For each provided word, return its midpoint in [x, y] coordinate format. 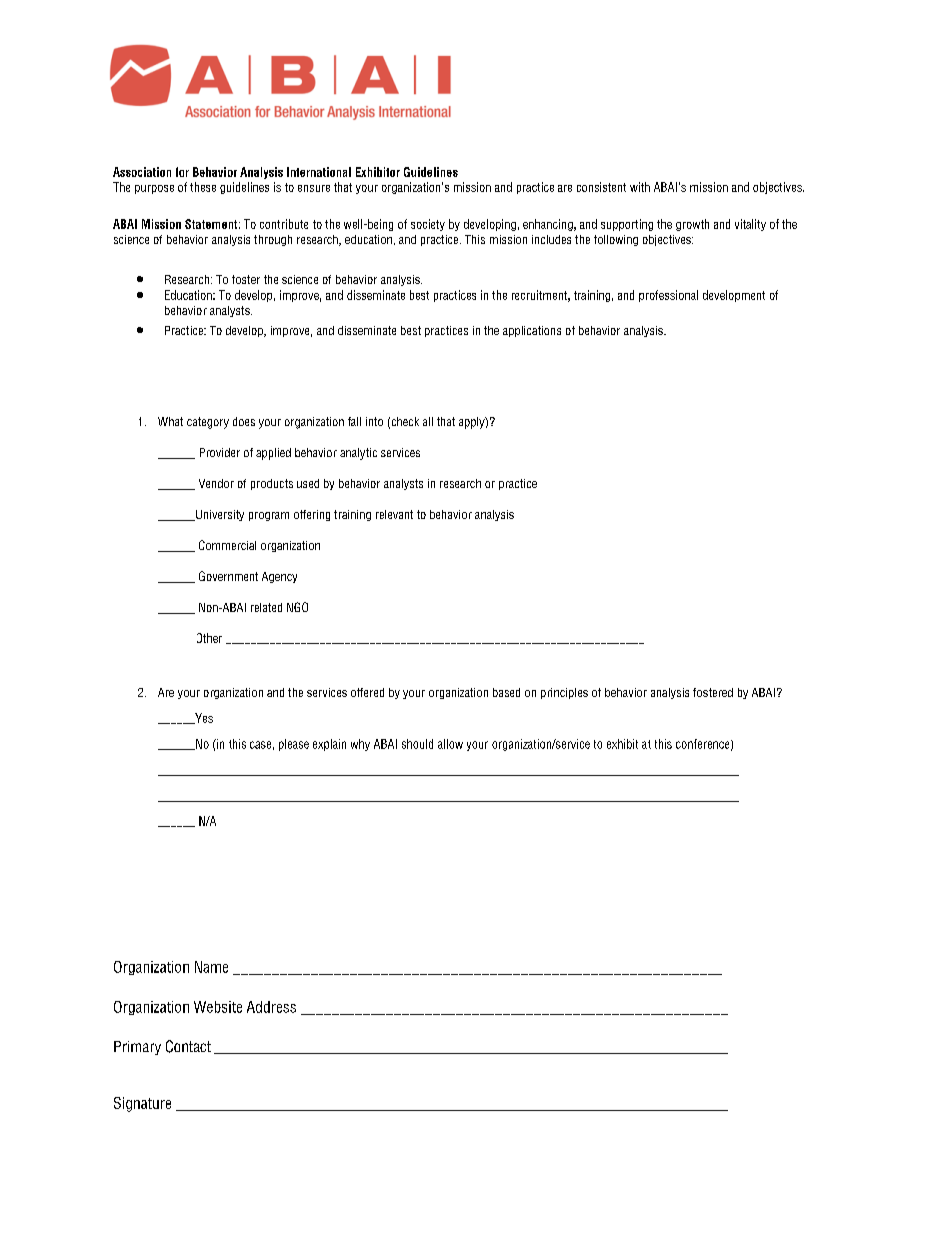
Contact [188, 1046]
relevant [394, 514]
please [294, 745]
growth [692, 225]
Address [271, 1007]
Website [218, 1007]
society [428, 225]
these [203, 187]
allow [450, 744]
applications [532, 331]
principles [564, 693]
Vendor [216, 483]
